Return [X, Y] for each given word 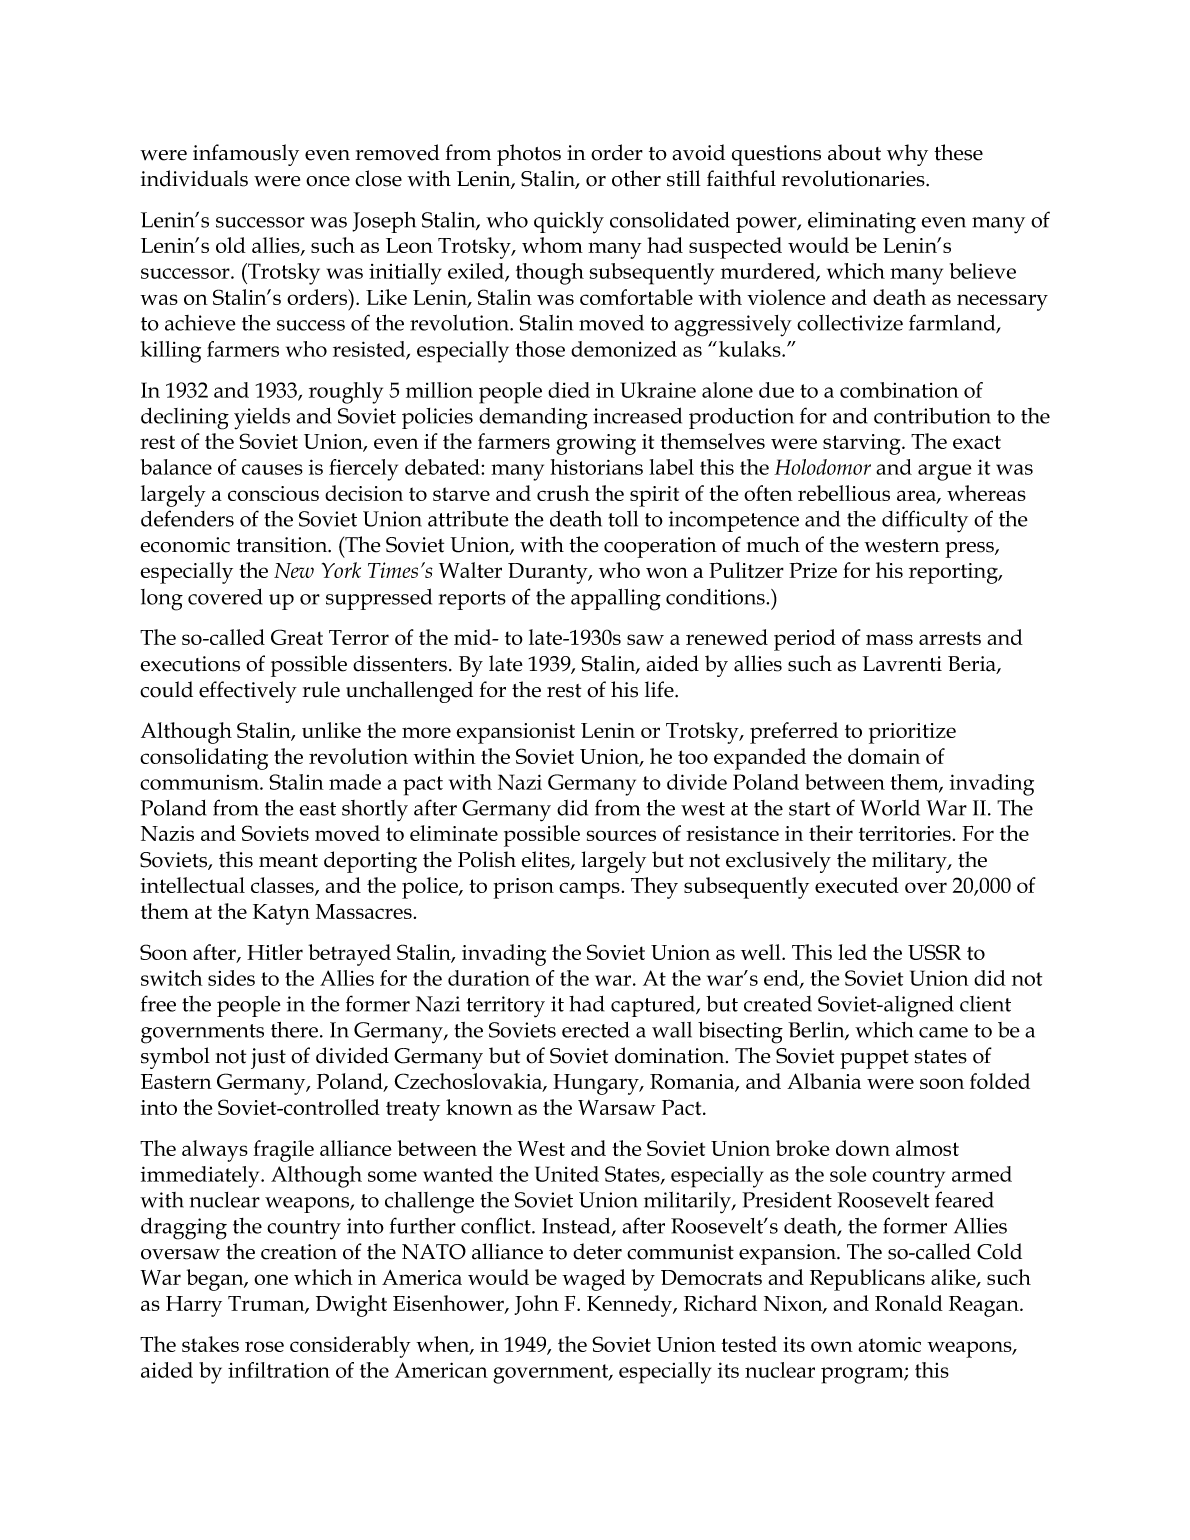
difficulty [925, 521]
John [536, 1305]
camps [589, 890]
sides [231, 978]
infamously [246, 155]
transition [283, 545]
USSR [934, 952]
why [907, 155]
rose [264, 1346]
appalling [616, 600]
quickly [569, 223]
